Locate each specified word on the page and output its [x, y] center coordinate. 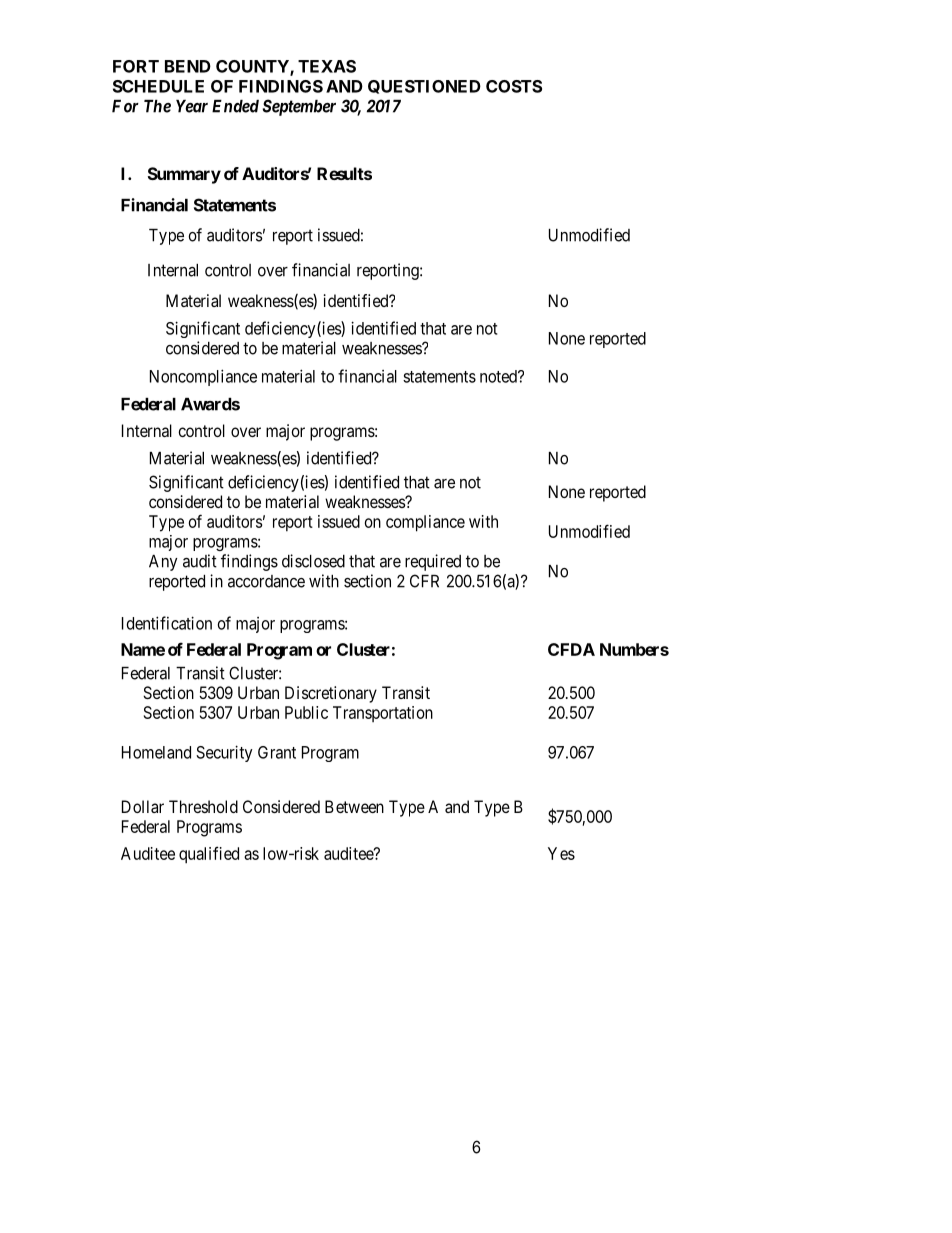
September [299, 107]
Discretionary [331, 694]
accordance [266, 581]
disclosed [313, 561]
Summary [184, 175]
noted [499, 376]
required [433, 562]
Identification [167, 623]
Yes [561, 853]
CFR [424, 581]
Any [163, 563]
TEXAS [327, 66]
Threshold [203, 806]
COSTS [514, 86]
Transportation [383, 714]
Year [192, 106]
